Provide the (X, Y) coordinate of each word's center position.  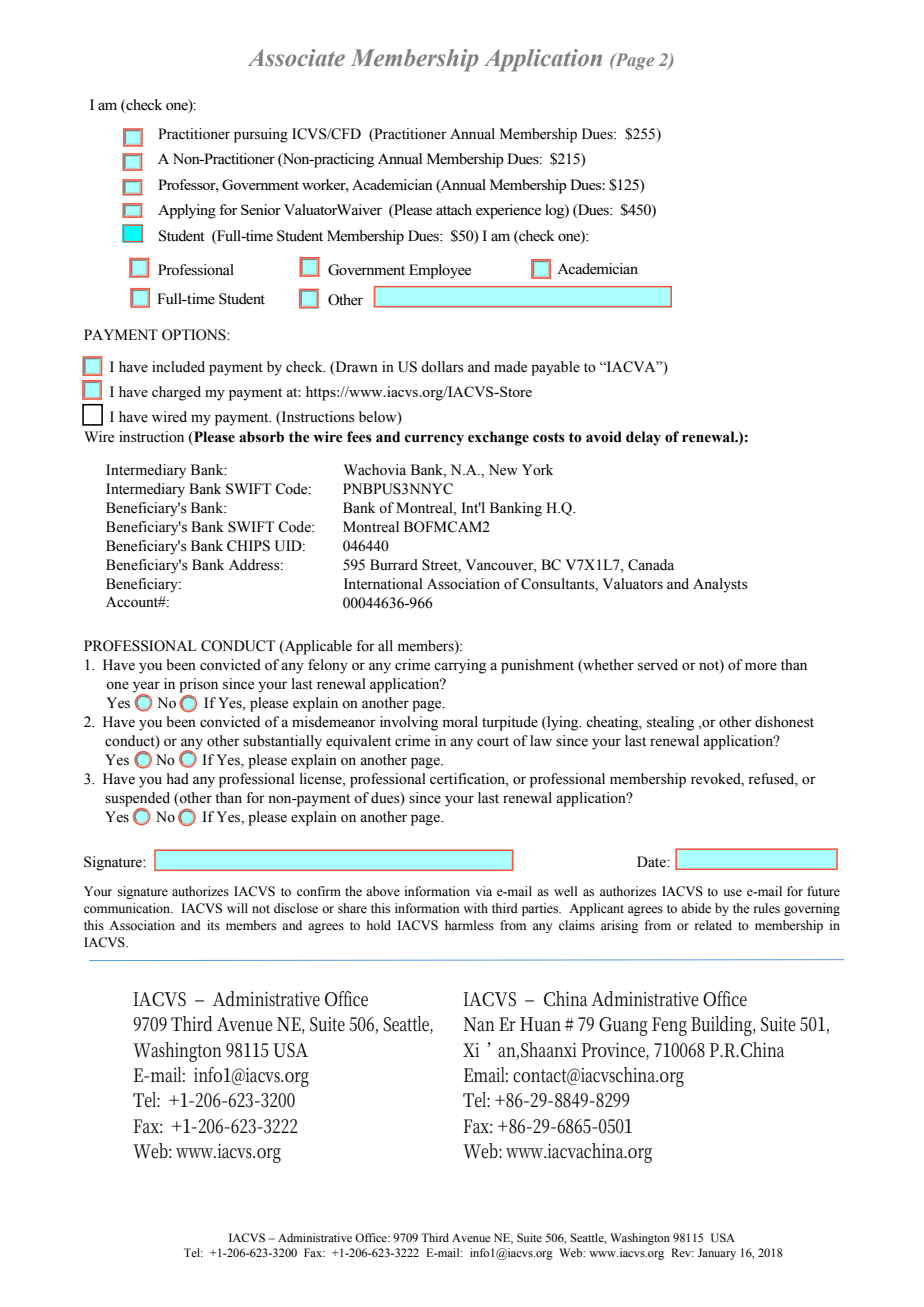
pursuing (261, 135)
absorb (261, 437)
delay (643, 438)
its (213, 925)
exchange (498, 438)
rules (767, 908)
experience (508, 211)
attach (454, 209)
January (717, 1254)
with (475, 908)
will (237, 908)
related (713, 925)
